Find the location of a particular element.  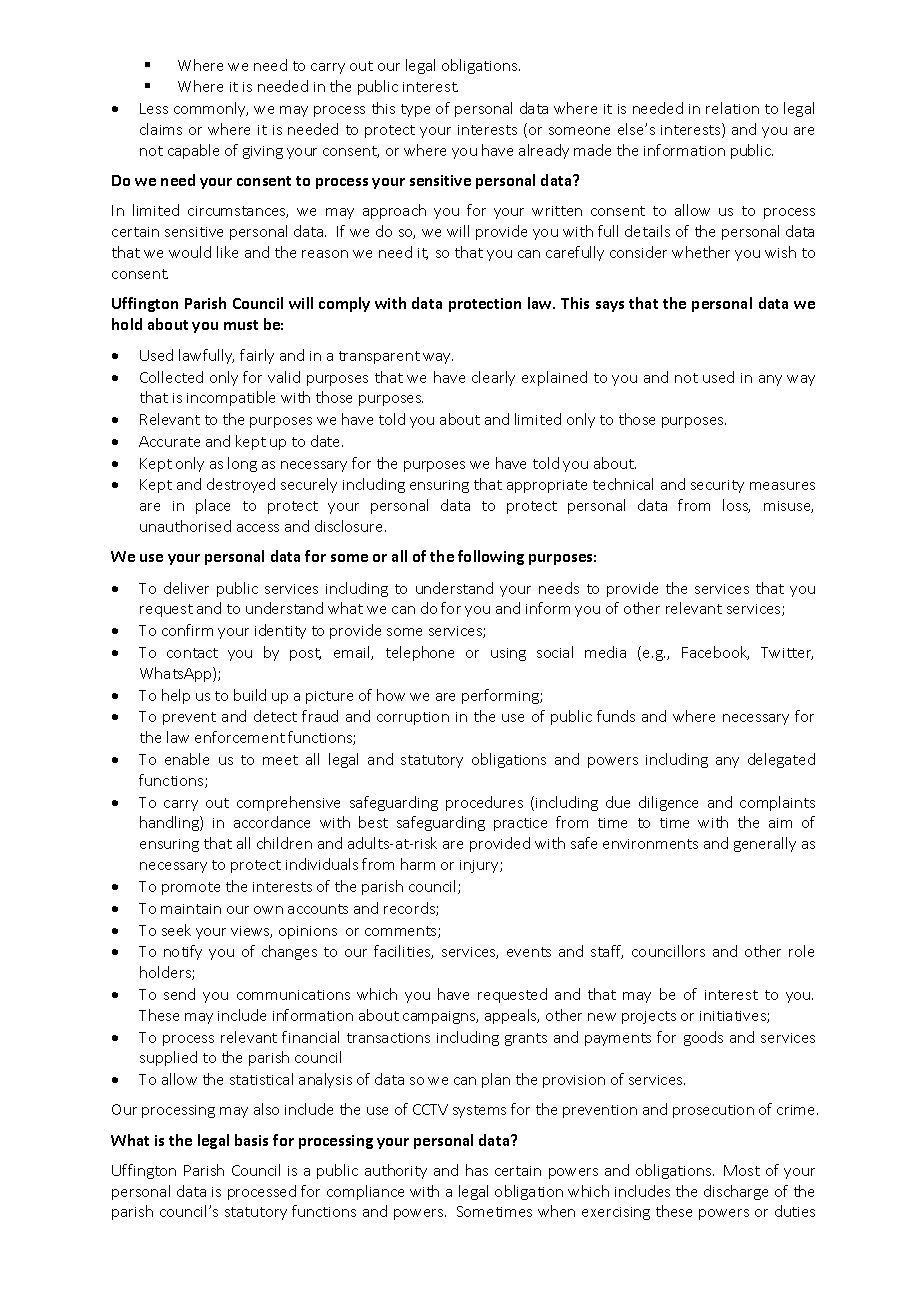

Facebook is located at coordinates (715, 653).
